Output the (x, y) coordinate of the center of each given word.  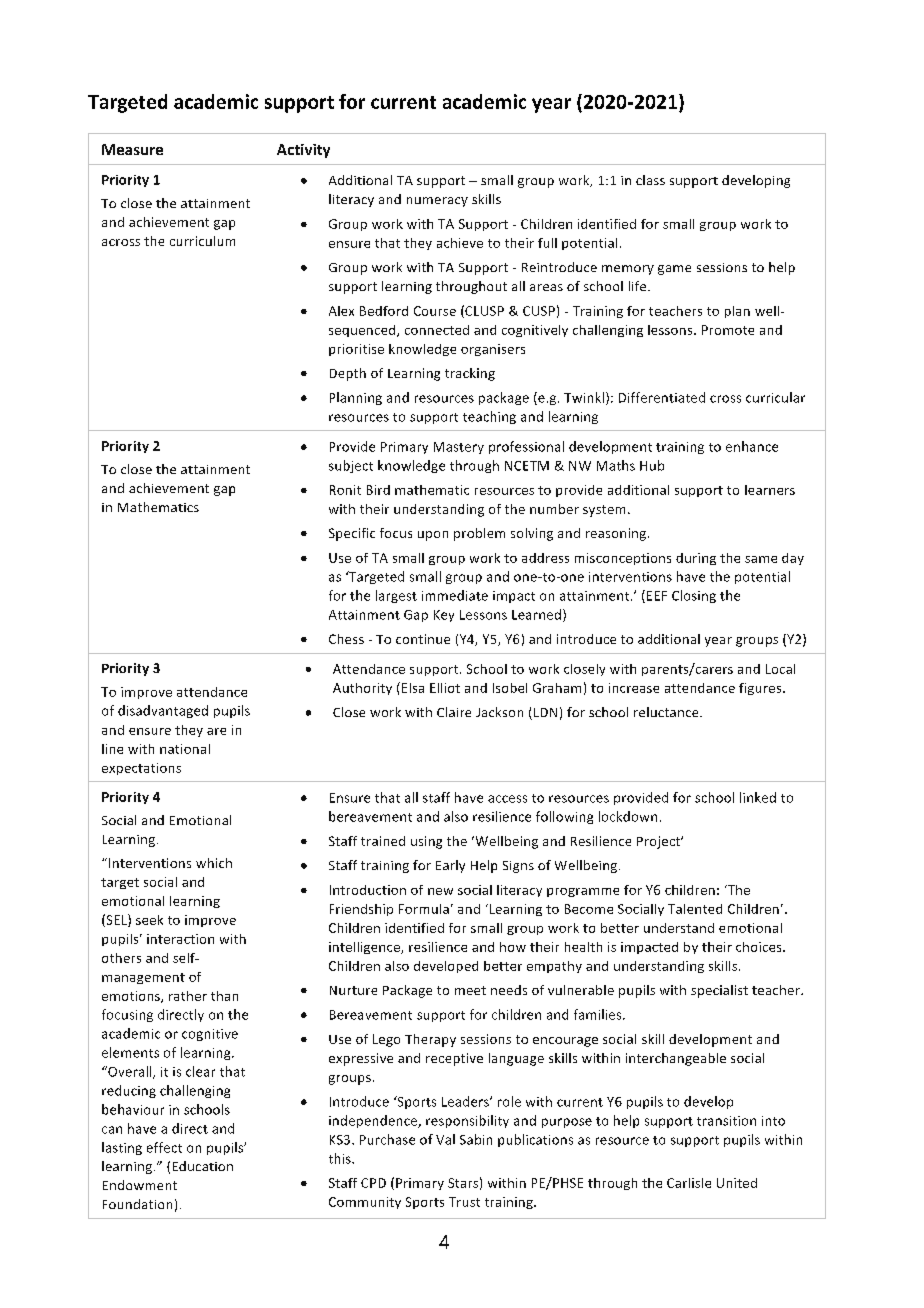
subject (351, 466)
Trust (464, 1202)
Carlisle (689, 1183)
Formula (424, 909)
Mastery (459, 448)
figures (761, 689)
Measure (132, 149)
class (650, 180)
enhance (752, 446)
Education (203, 1166)
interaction (180, 939)
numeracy (437, 202)
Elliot (445, 688)
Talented (695, 909)
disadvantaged (163, 711)
